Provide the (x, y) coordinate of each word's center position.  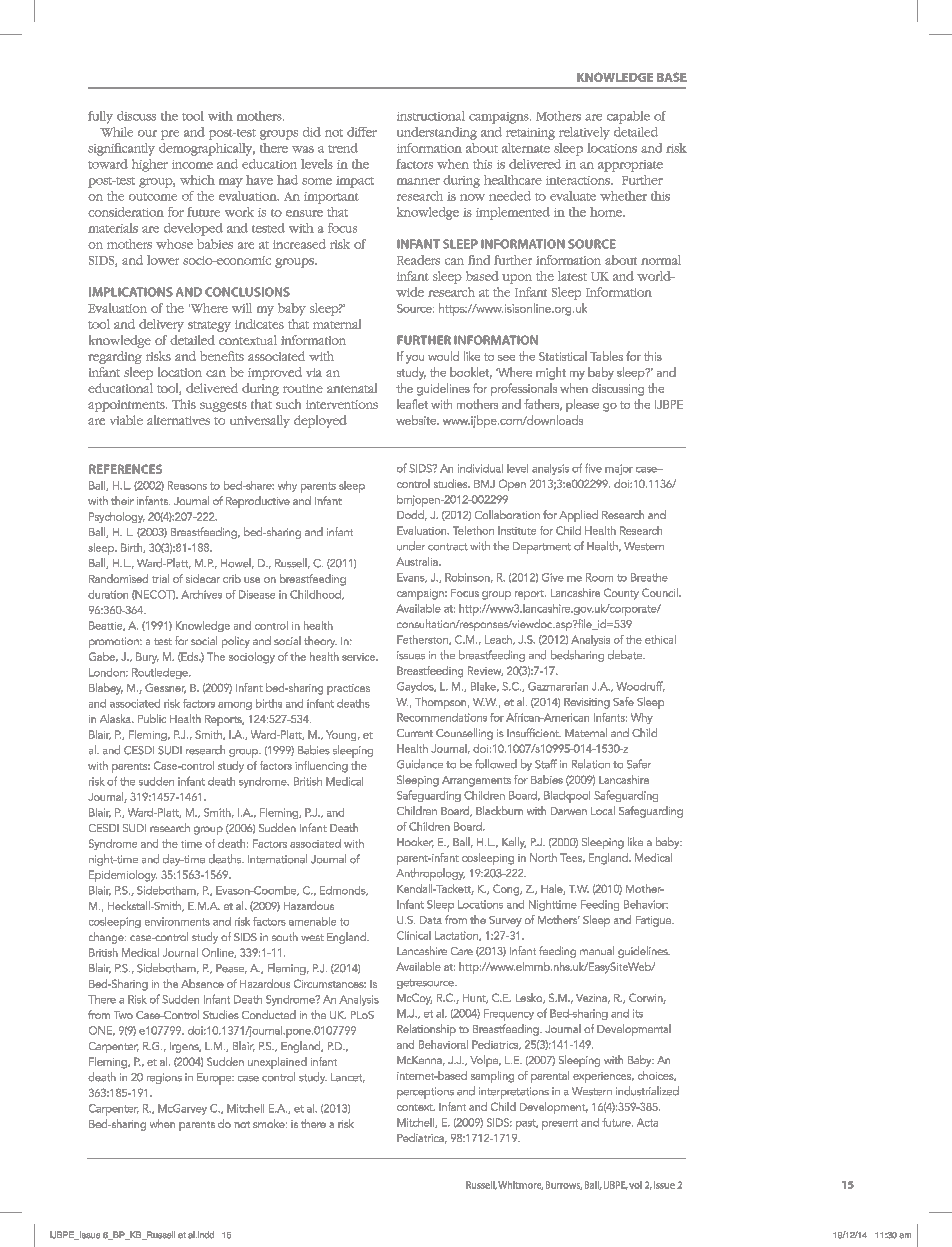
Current (415, 733)
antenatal (352, 388)
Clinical (414, 935)
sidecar (203, 578)
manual (597, 950)
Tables (606, 356)
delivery (161, 325)
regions (164, 1078)
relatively (584, 133)
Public (152, 718)
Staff (546, 764)
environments (177, 921)
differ (362, 132)
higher (150, 165)
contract (448, 547)
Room (599, 577)
